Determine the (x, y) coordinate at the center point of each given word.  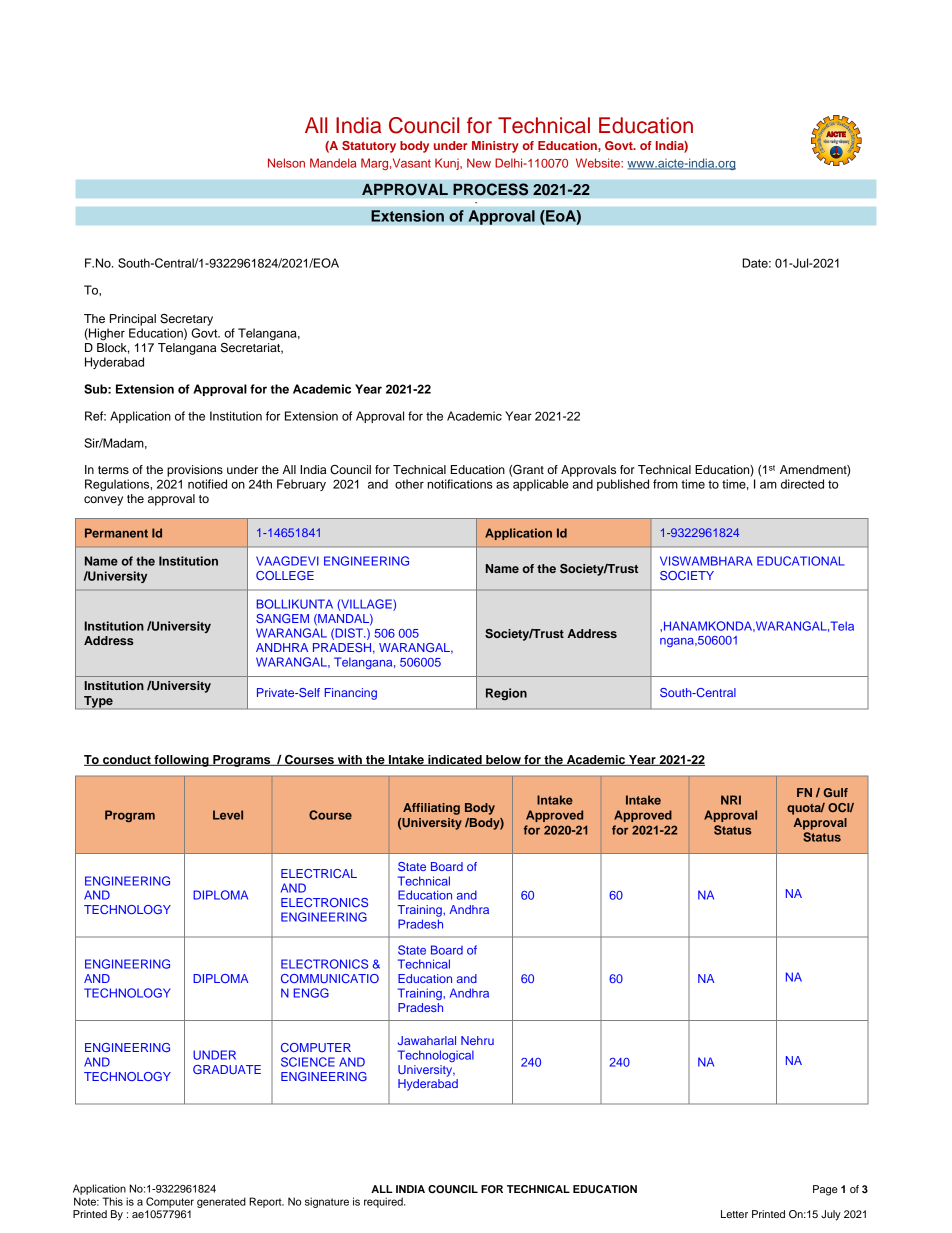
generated (221, 1202)
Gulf (835, 792)
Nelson (286, 163)
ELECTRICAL (319, 873)
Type (98, 702)
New (479, 163)
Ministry (495, 147)
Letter (734, 1214)
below (503, 760)
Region (506, 694)
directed (802, 484)
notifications (460, 484)
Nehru (477, 1040)
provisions (195, 471)
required (384, 1202)
